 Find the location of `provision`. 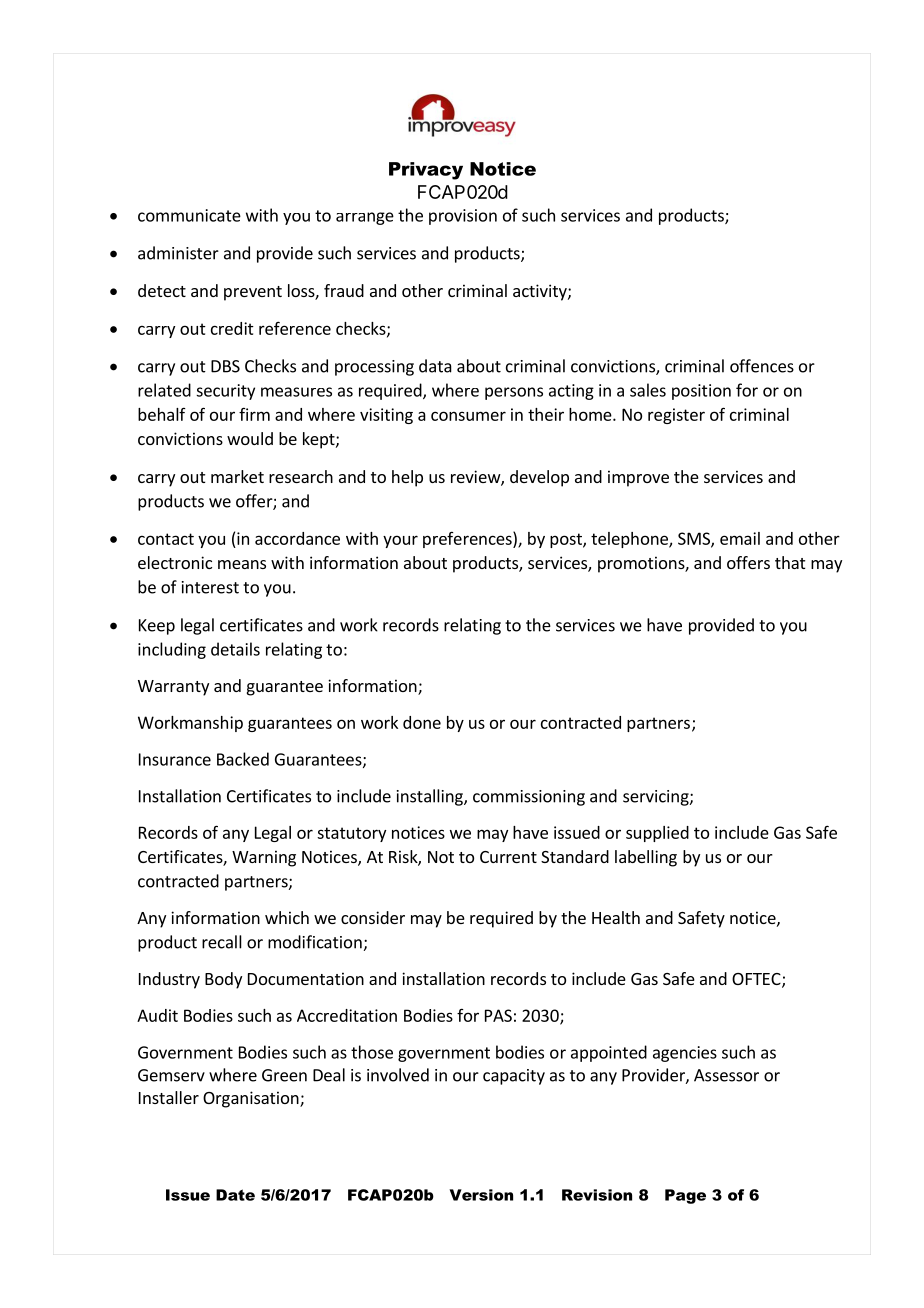

provision is located at coordinates (463, 217).
